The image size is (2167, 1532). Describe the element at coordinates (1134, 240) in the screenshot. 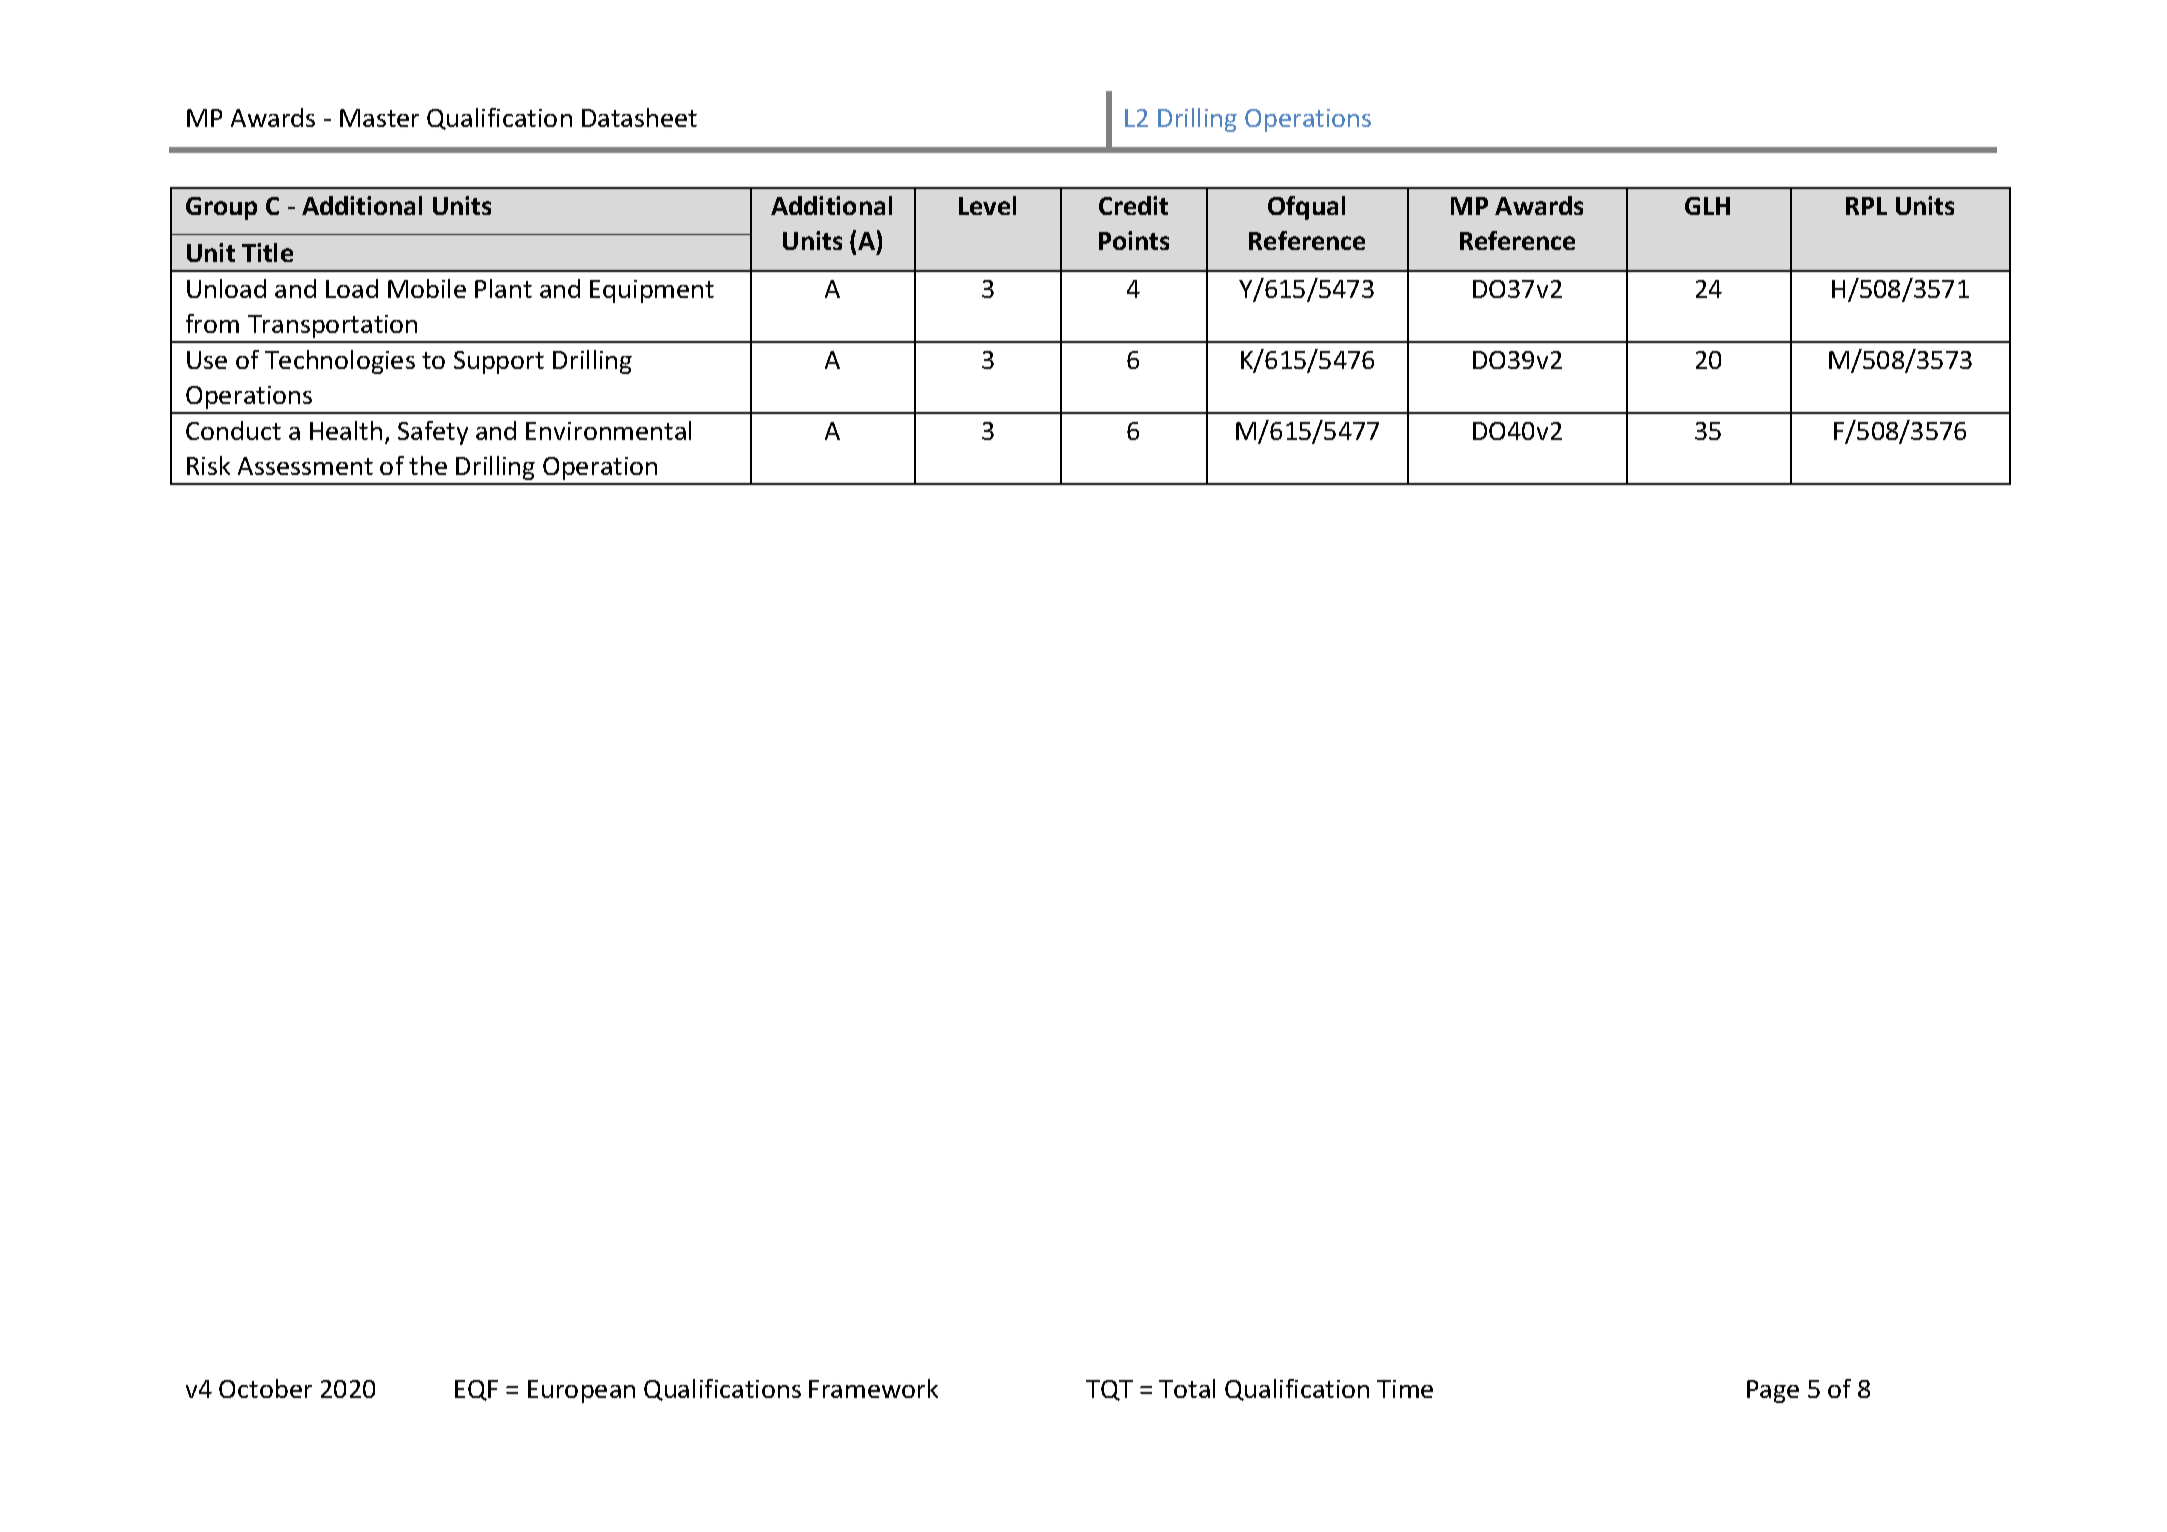

I see `Points` at that location.
